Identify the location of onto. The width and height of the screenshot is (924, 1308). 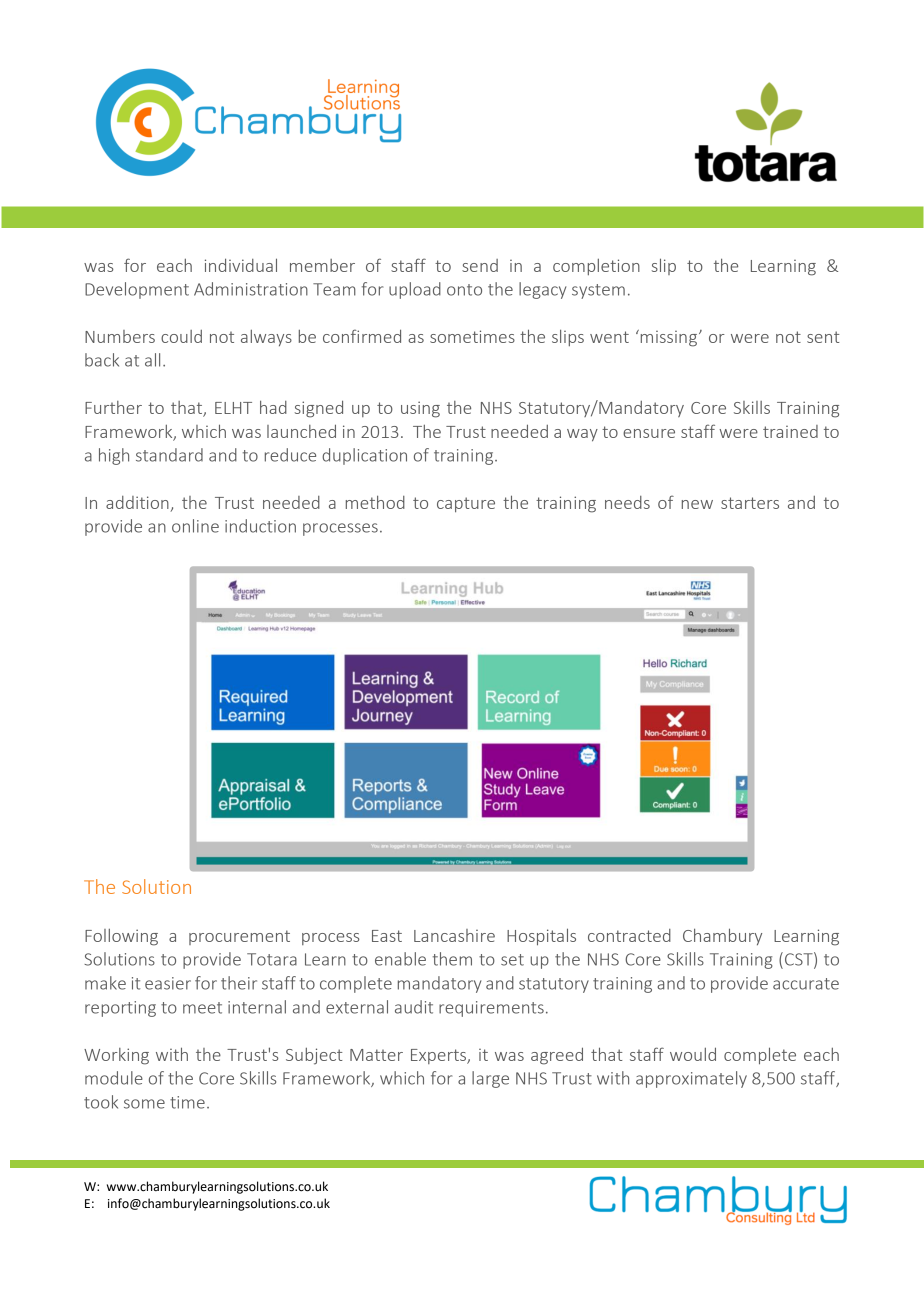
(464, 290).
